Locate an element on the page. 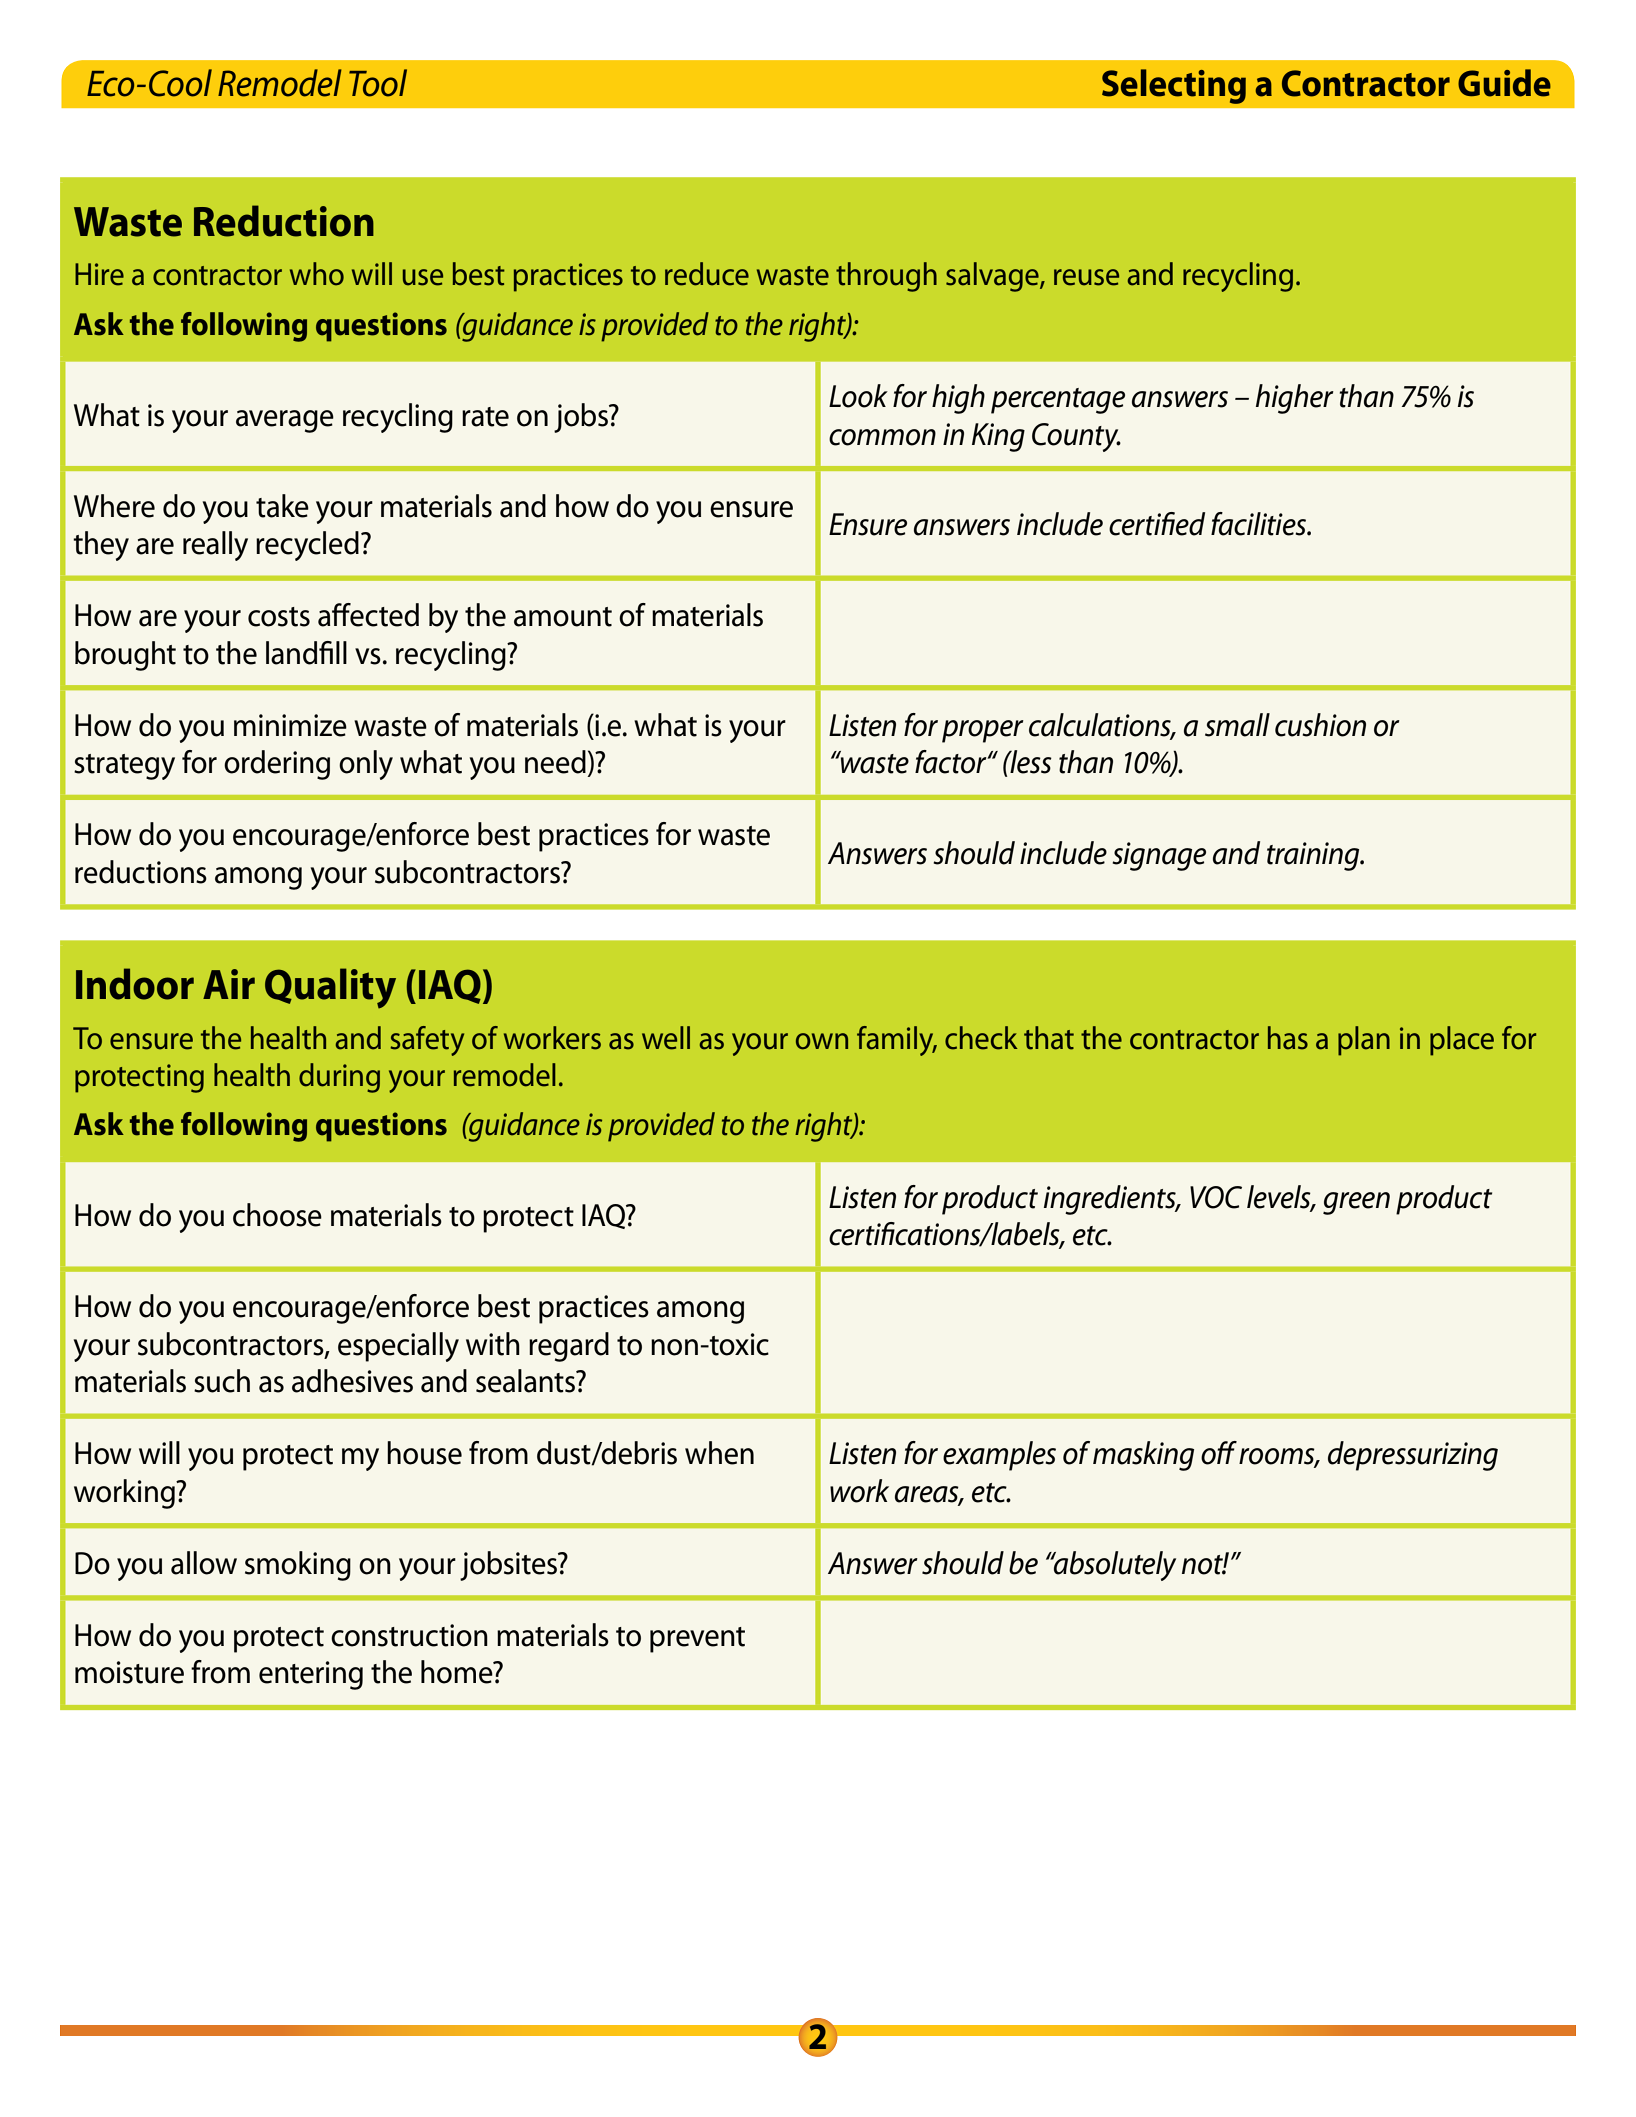 This image has height=2117, width=1636. regard is located at coordinates (569, 1347).
